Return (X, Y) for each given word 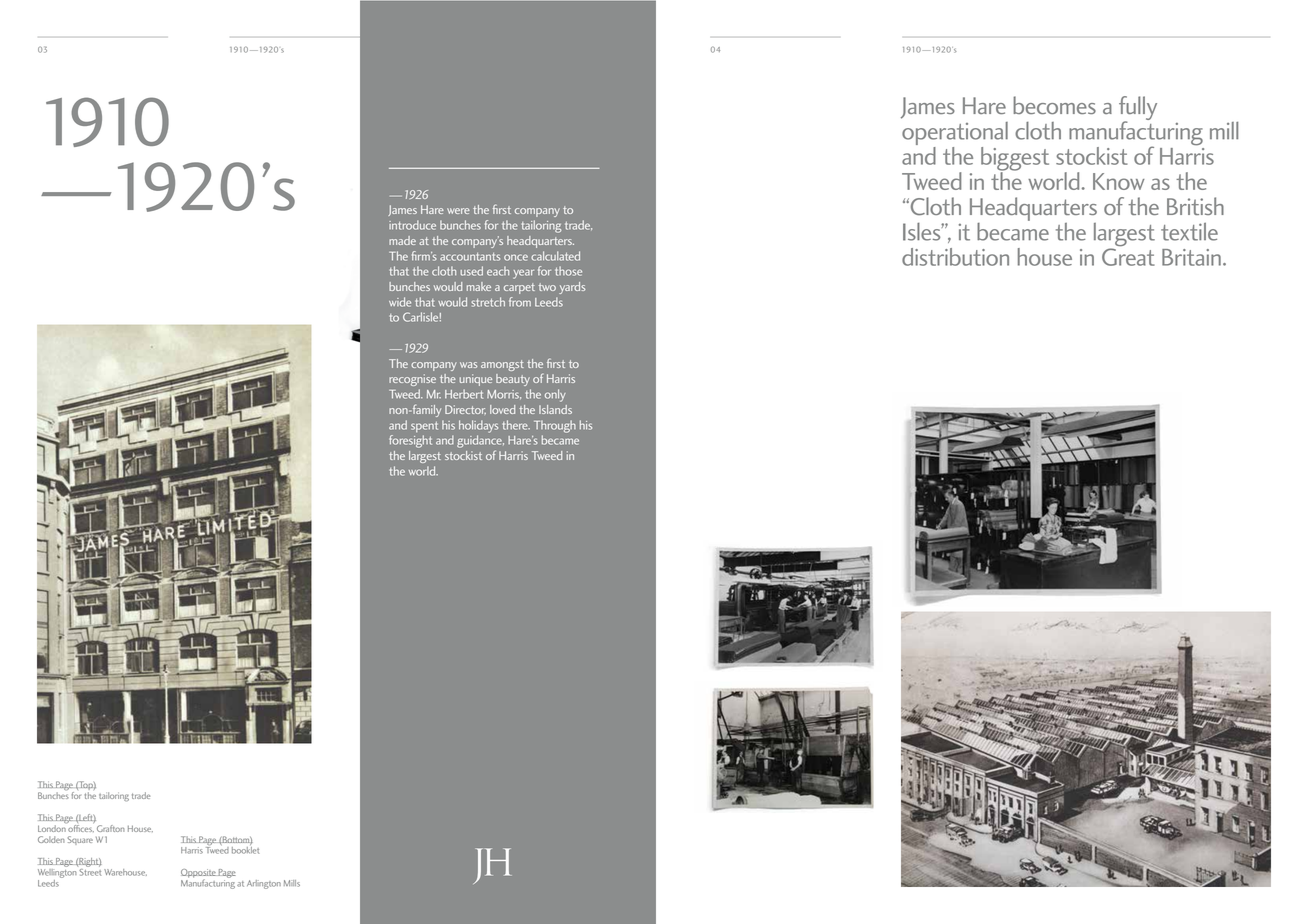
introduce (412, 225)
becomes (1054, 105)
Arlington (264, 884)
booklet (245, 849)
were (458, 211)
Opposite (199, 874)
